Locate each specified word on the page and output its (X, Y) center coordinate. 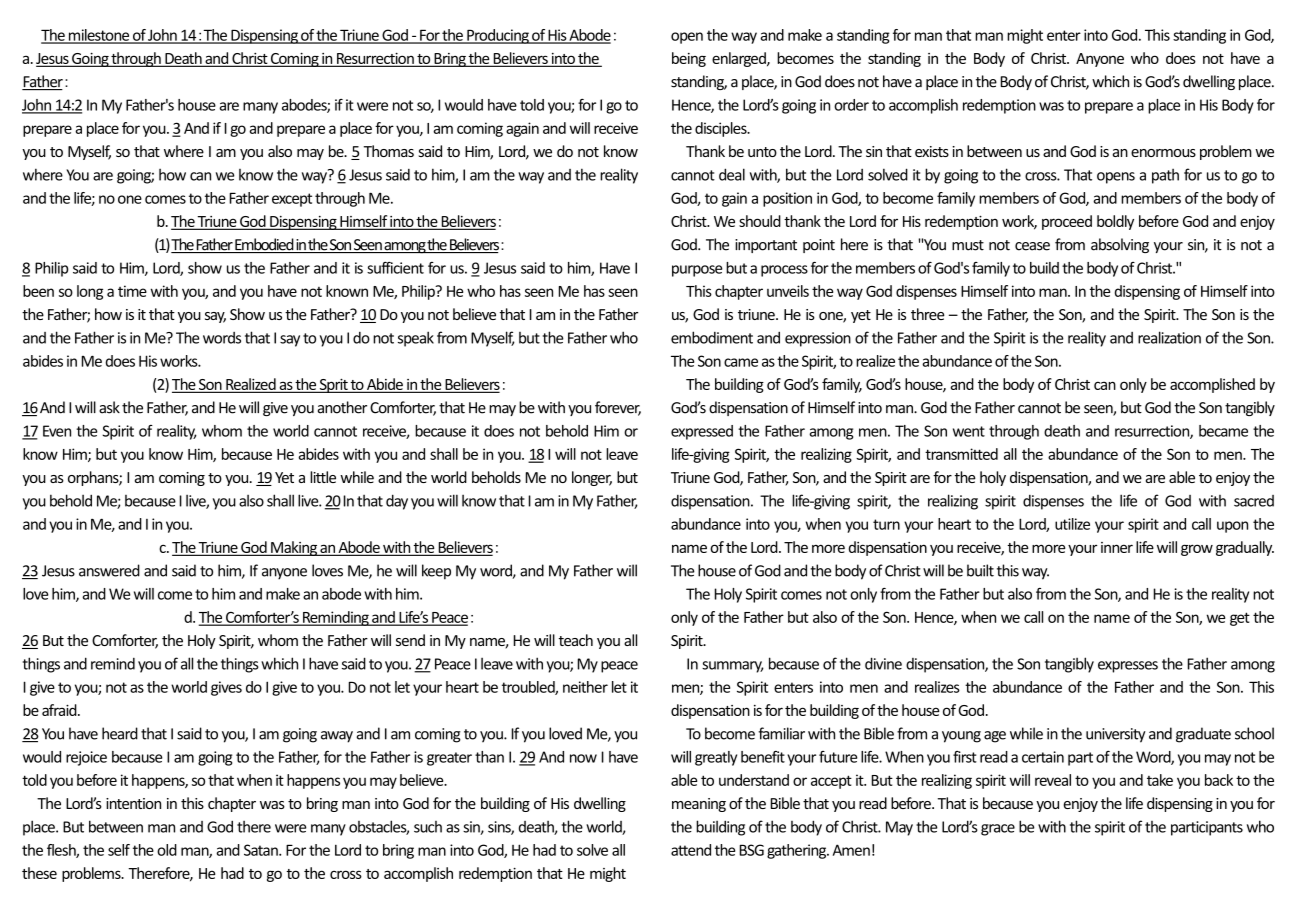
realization (1169, 337)
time (132, 291)
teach (576, 640)
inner (1117, 547)
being (689, 59)
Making (294, 548)
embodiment (712, 337)
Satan (262, 850)
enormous (1163, 153)
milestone (99, 36)
